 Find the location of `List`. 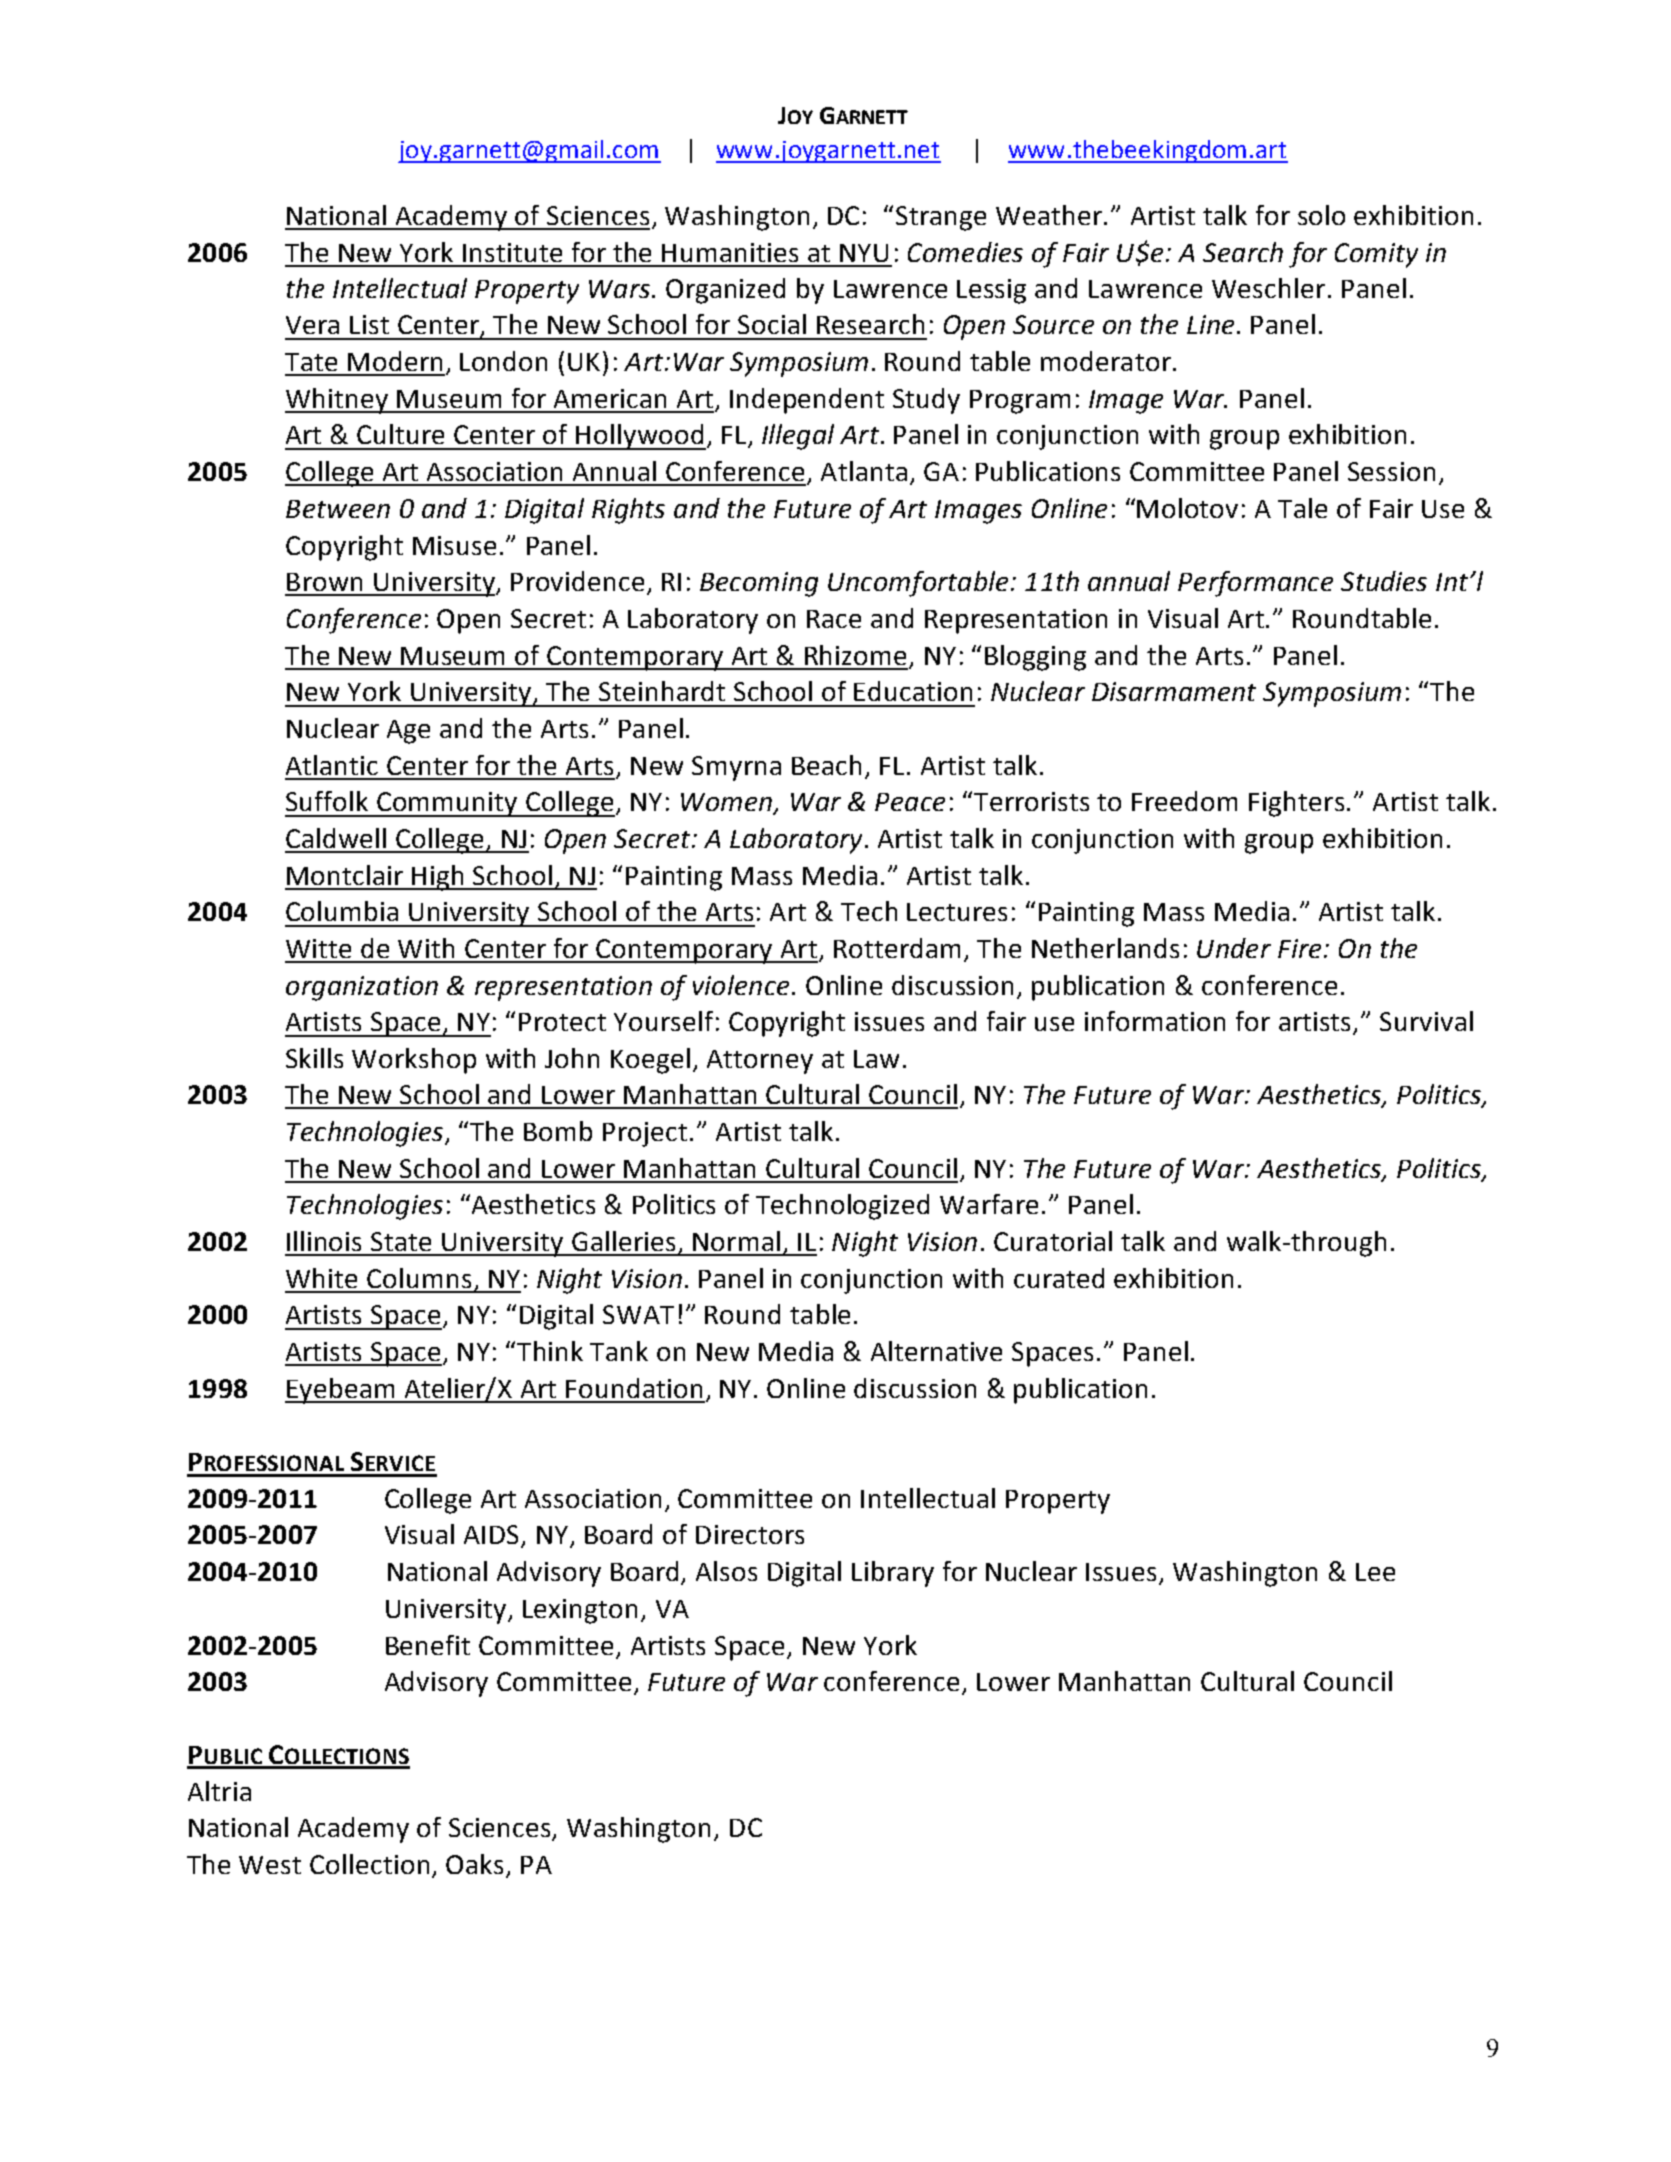

List is located at coordinates (369, 324).
